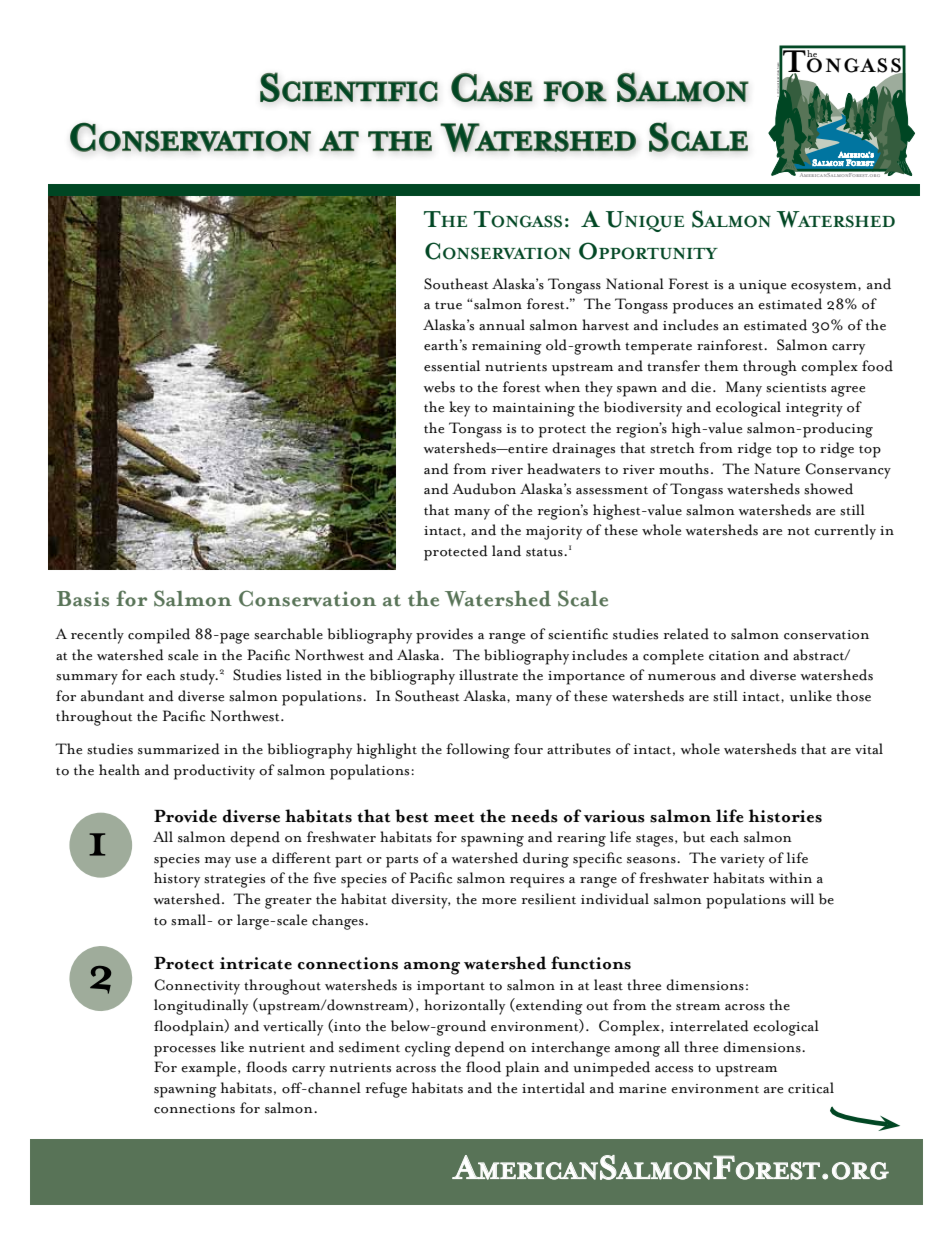 This screenshot has height=1233, width=952. Describe the element at coordinates (428, 1049) in the screenshot. I see `cycling` at that location.
